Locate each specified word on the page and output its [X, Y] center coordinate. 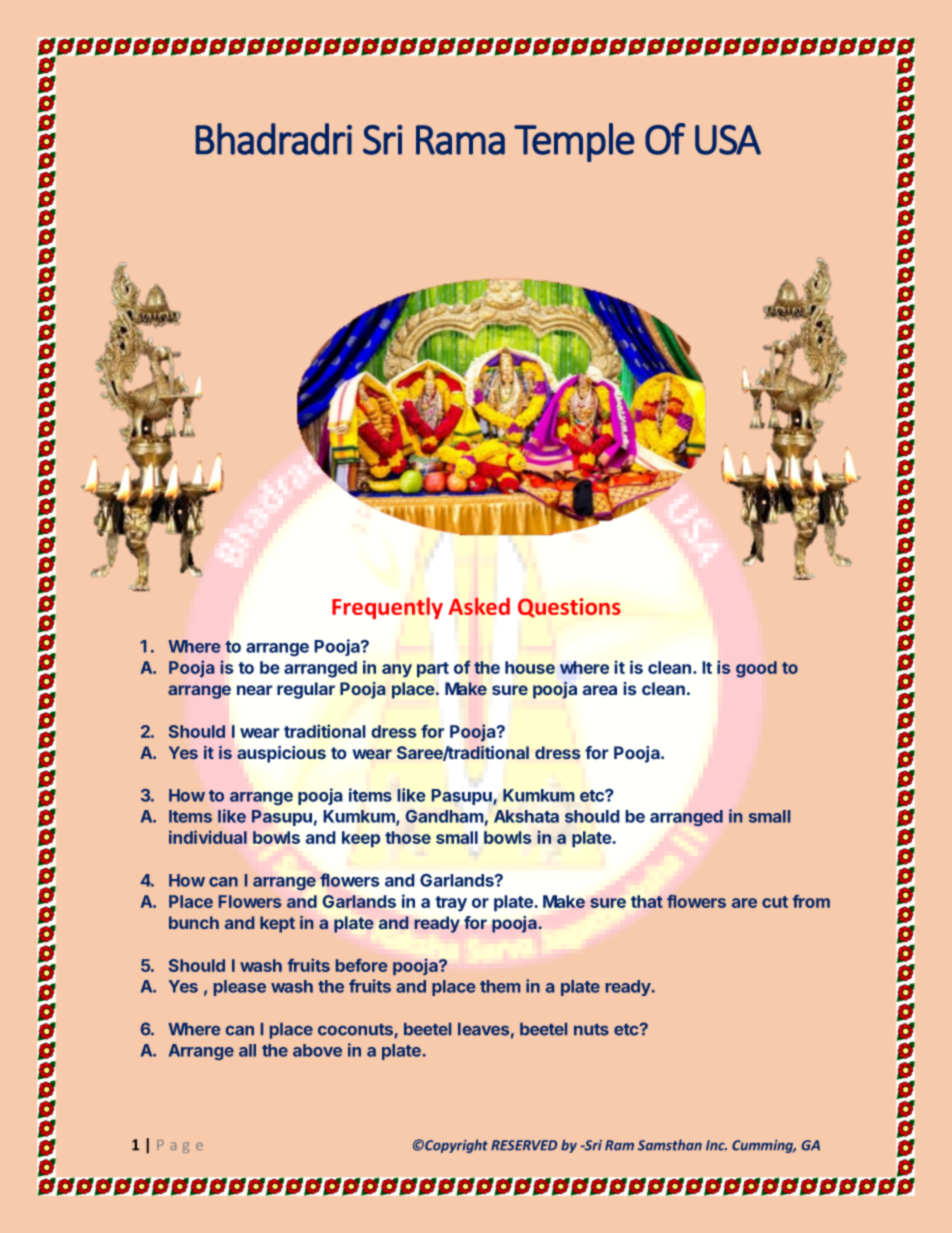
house [530, 667]
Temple [574, 142]
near [255, 690]
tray [451, 904]
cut [775, 902]
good [756, 669]
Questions [569, 608]
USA [728, 140]
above [317, 1050]
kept [277, 924]
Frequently [387, 608]
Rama [460, 140]
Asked [479, 606]
